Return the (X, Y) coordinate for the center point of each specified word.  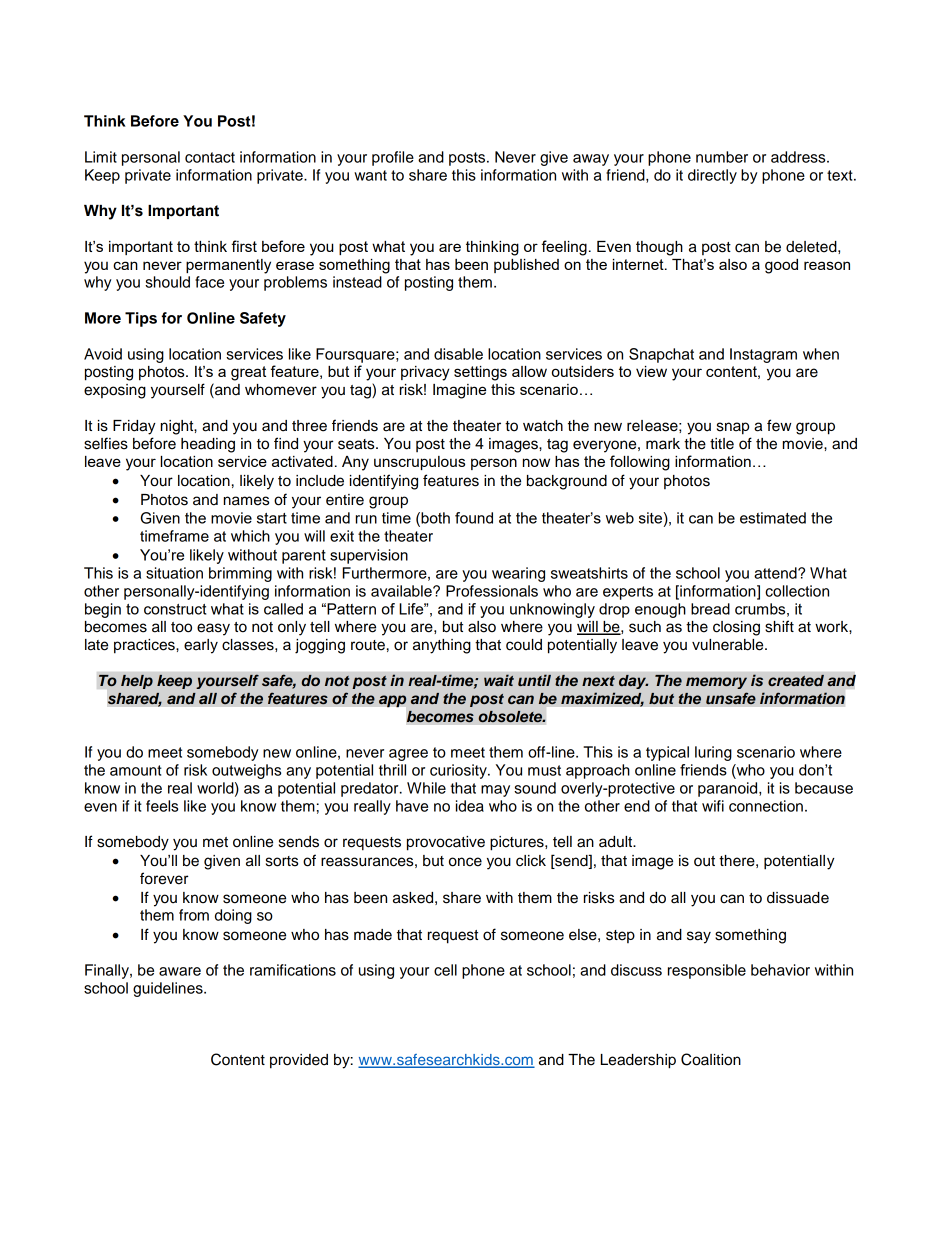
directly (712, 176)
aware (180, 971)
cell (445, 970)
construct (175, 609)
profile (393, 158)
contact (210, 157)
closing (736, 628)
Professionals (492, 591)
